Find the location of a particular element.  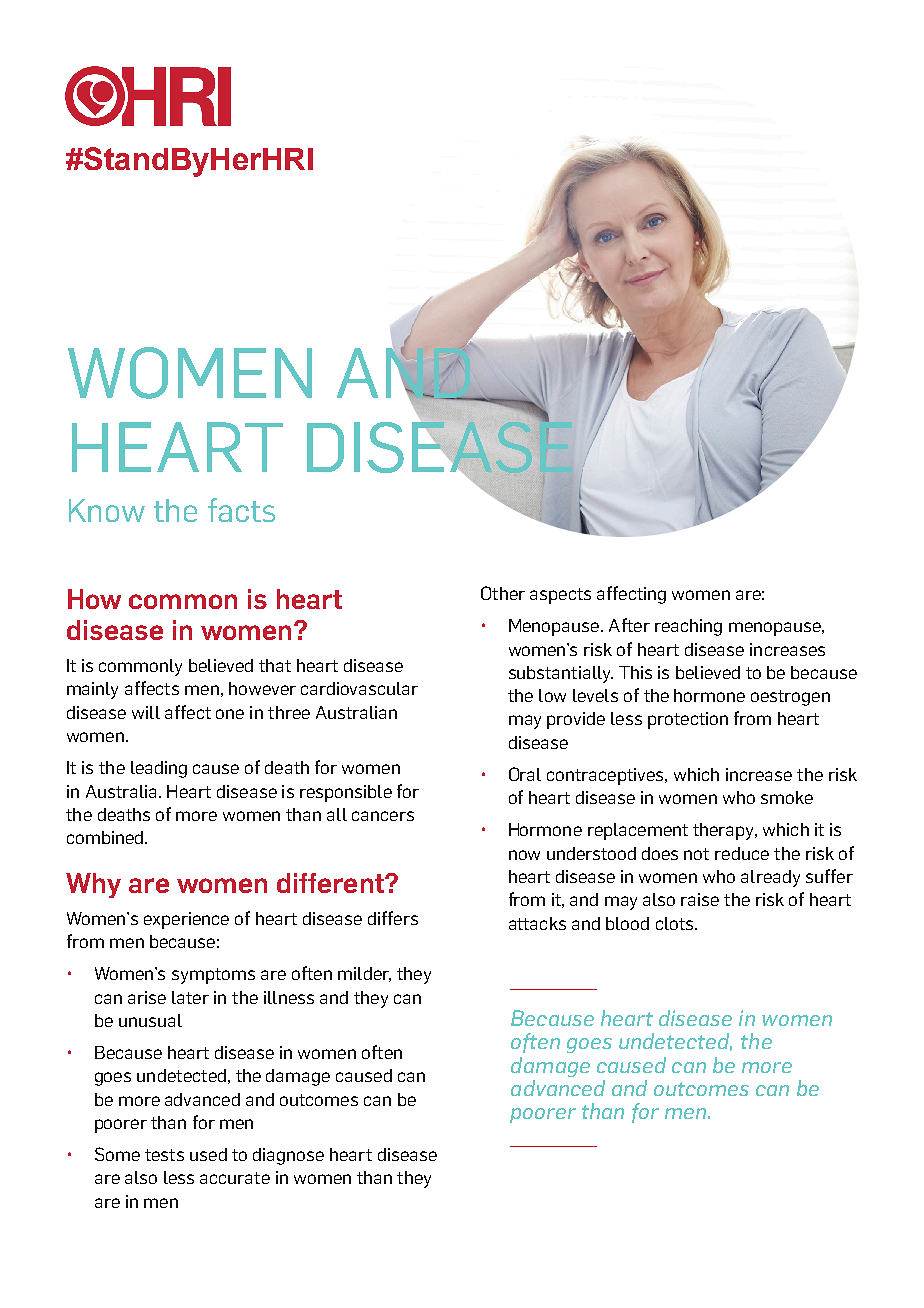

diagnose is located at coordinates (288, 1156).
